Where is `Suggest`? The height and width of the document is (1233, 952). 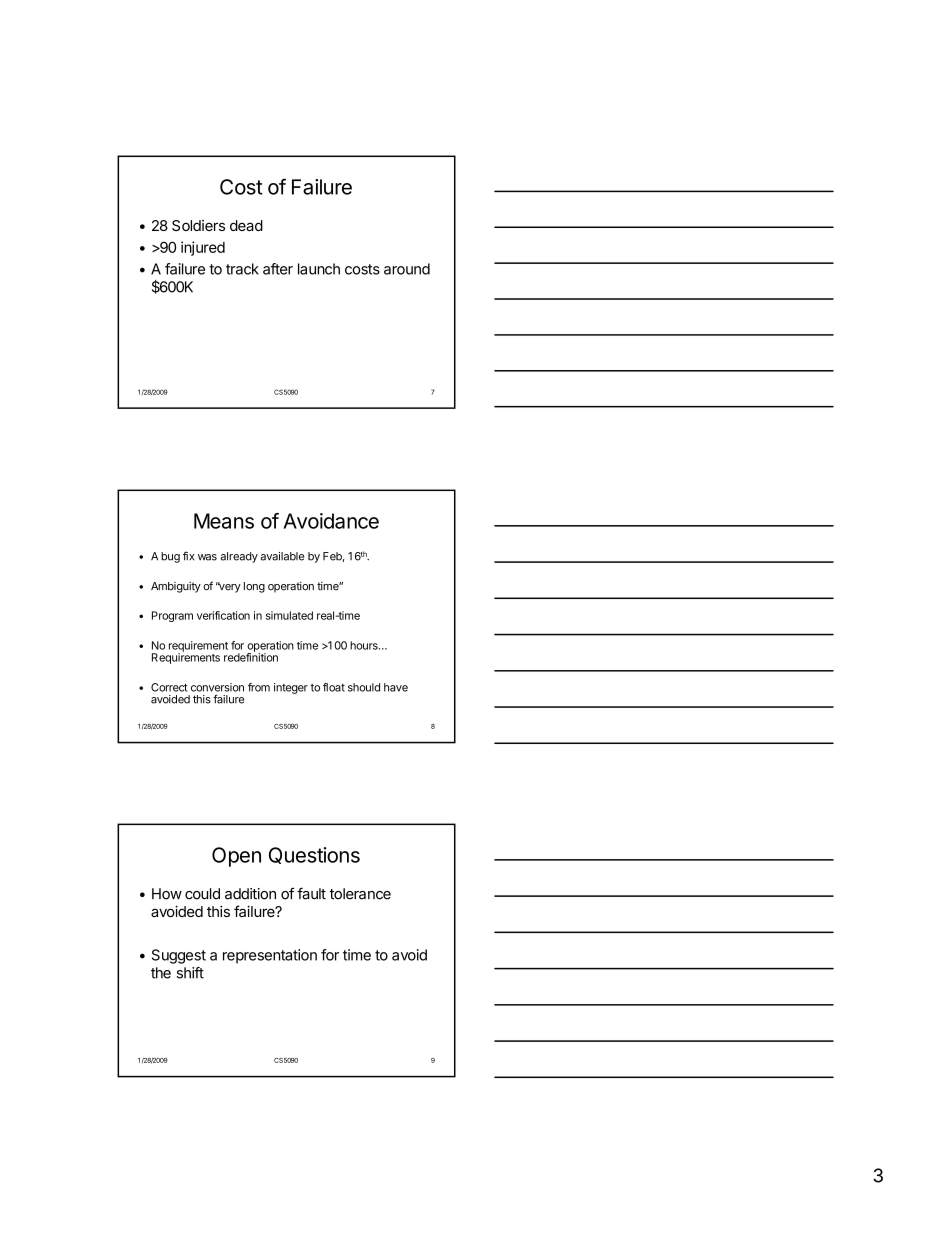
Suggest is located at coordinates (179, 956).
